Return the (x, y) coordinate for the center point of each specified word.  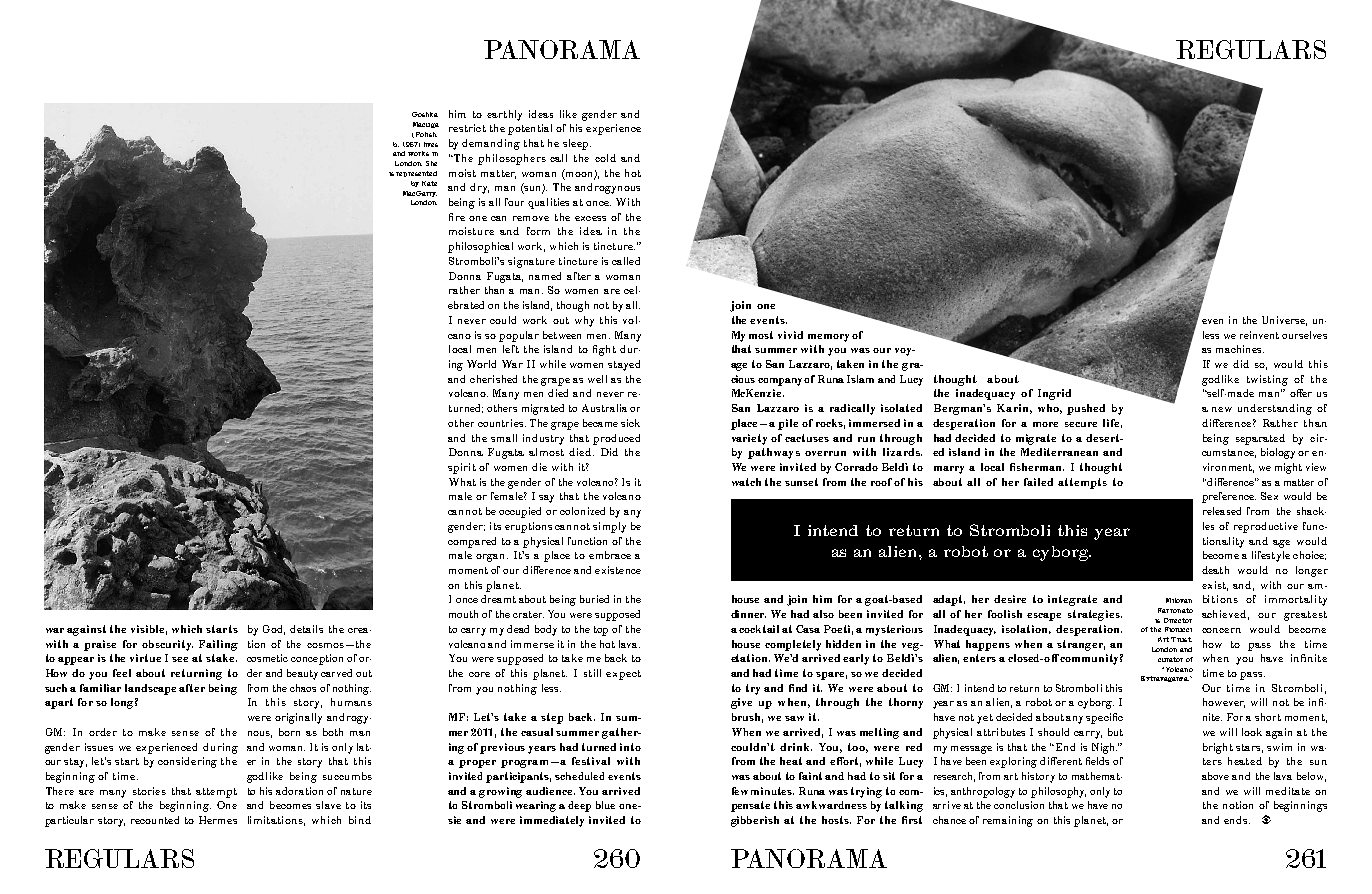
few (740, 791)
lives (431, 144)
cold (605, 158)
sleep (577, 144)
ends (1237, 820)
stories (149, 791)
